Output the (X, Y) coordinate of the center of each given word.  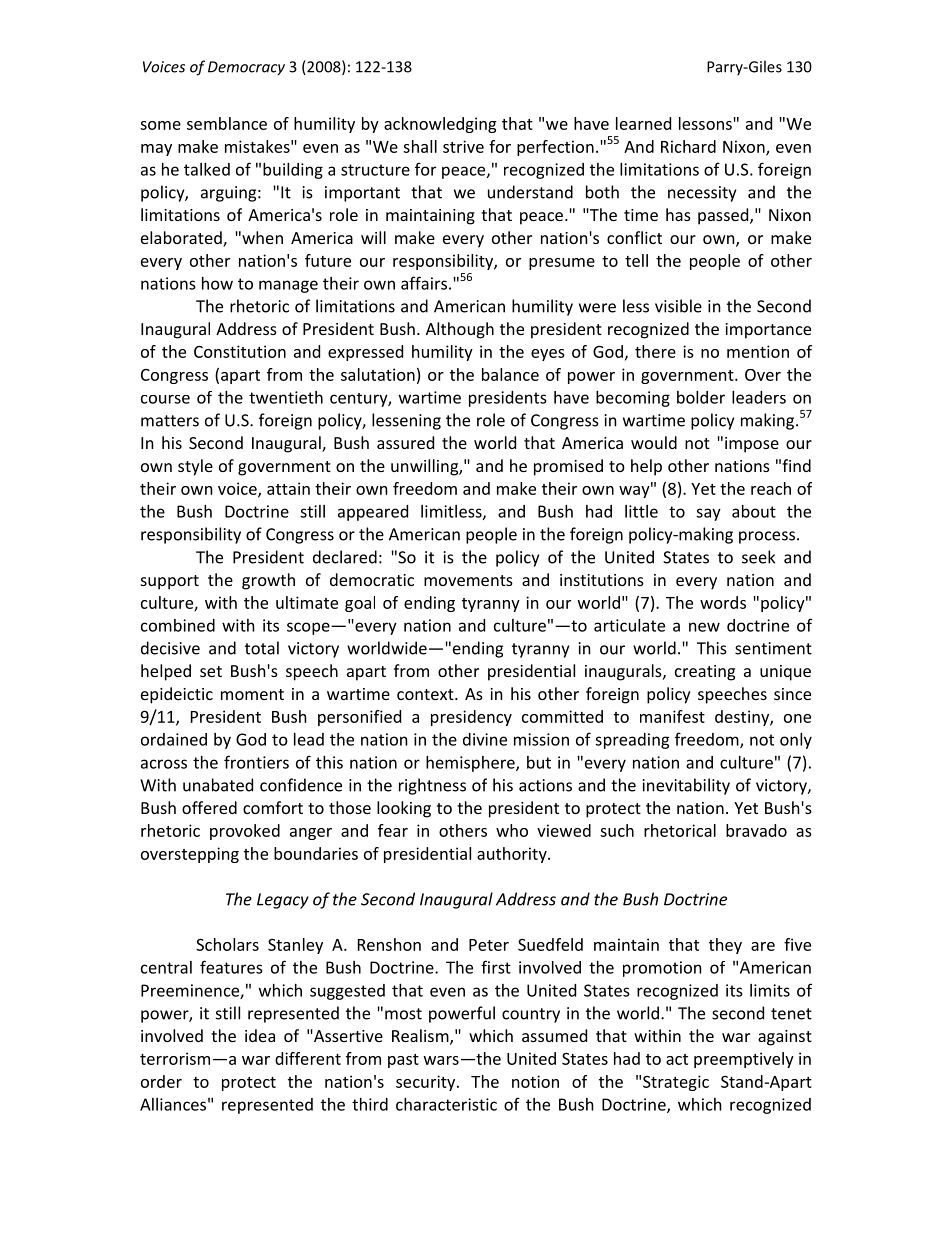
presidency (471, 718)
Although (460, 330)
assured (405, 442)
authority (513, 855)
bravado (756, 830)
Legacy (283, 901)
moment (252, 694)
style (195, 467)
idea (260, 1035)
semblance (227, 123)
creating (705, 673)
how (217, 283)
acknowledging (440, 125)
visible (678, 306)
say (708, 514)
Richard (688, 146)
